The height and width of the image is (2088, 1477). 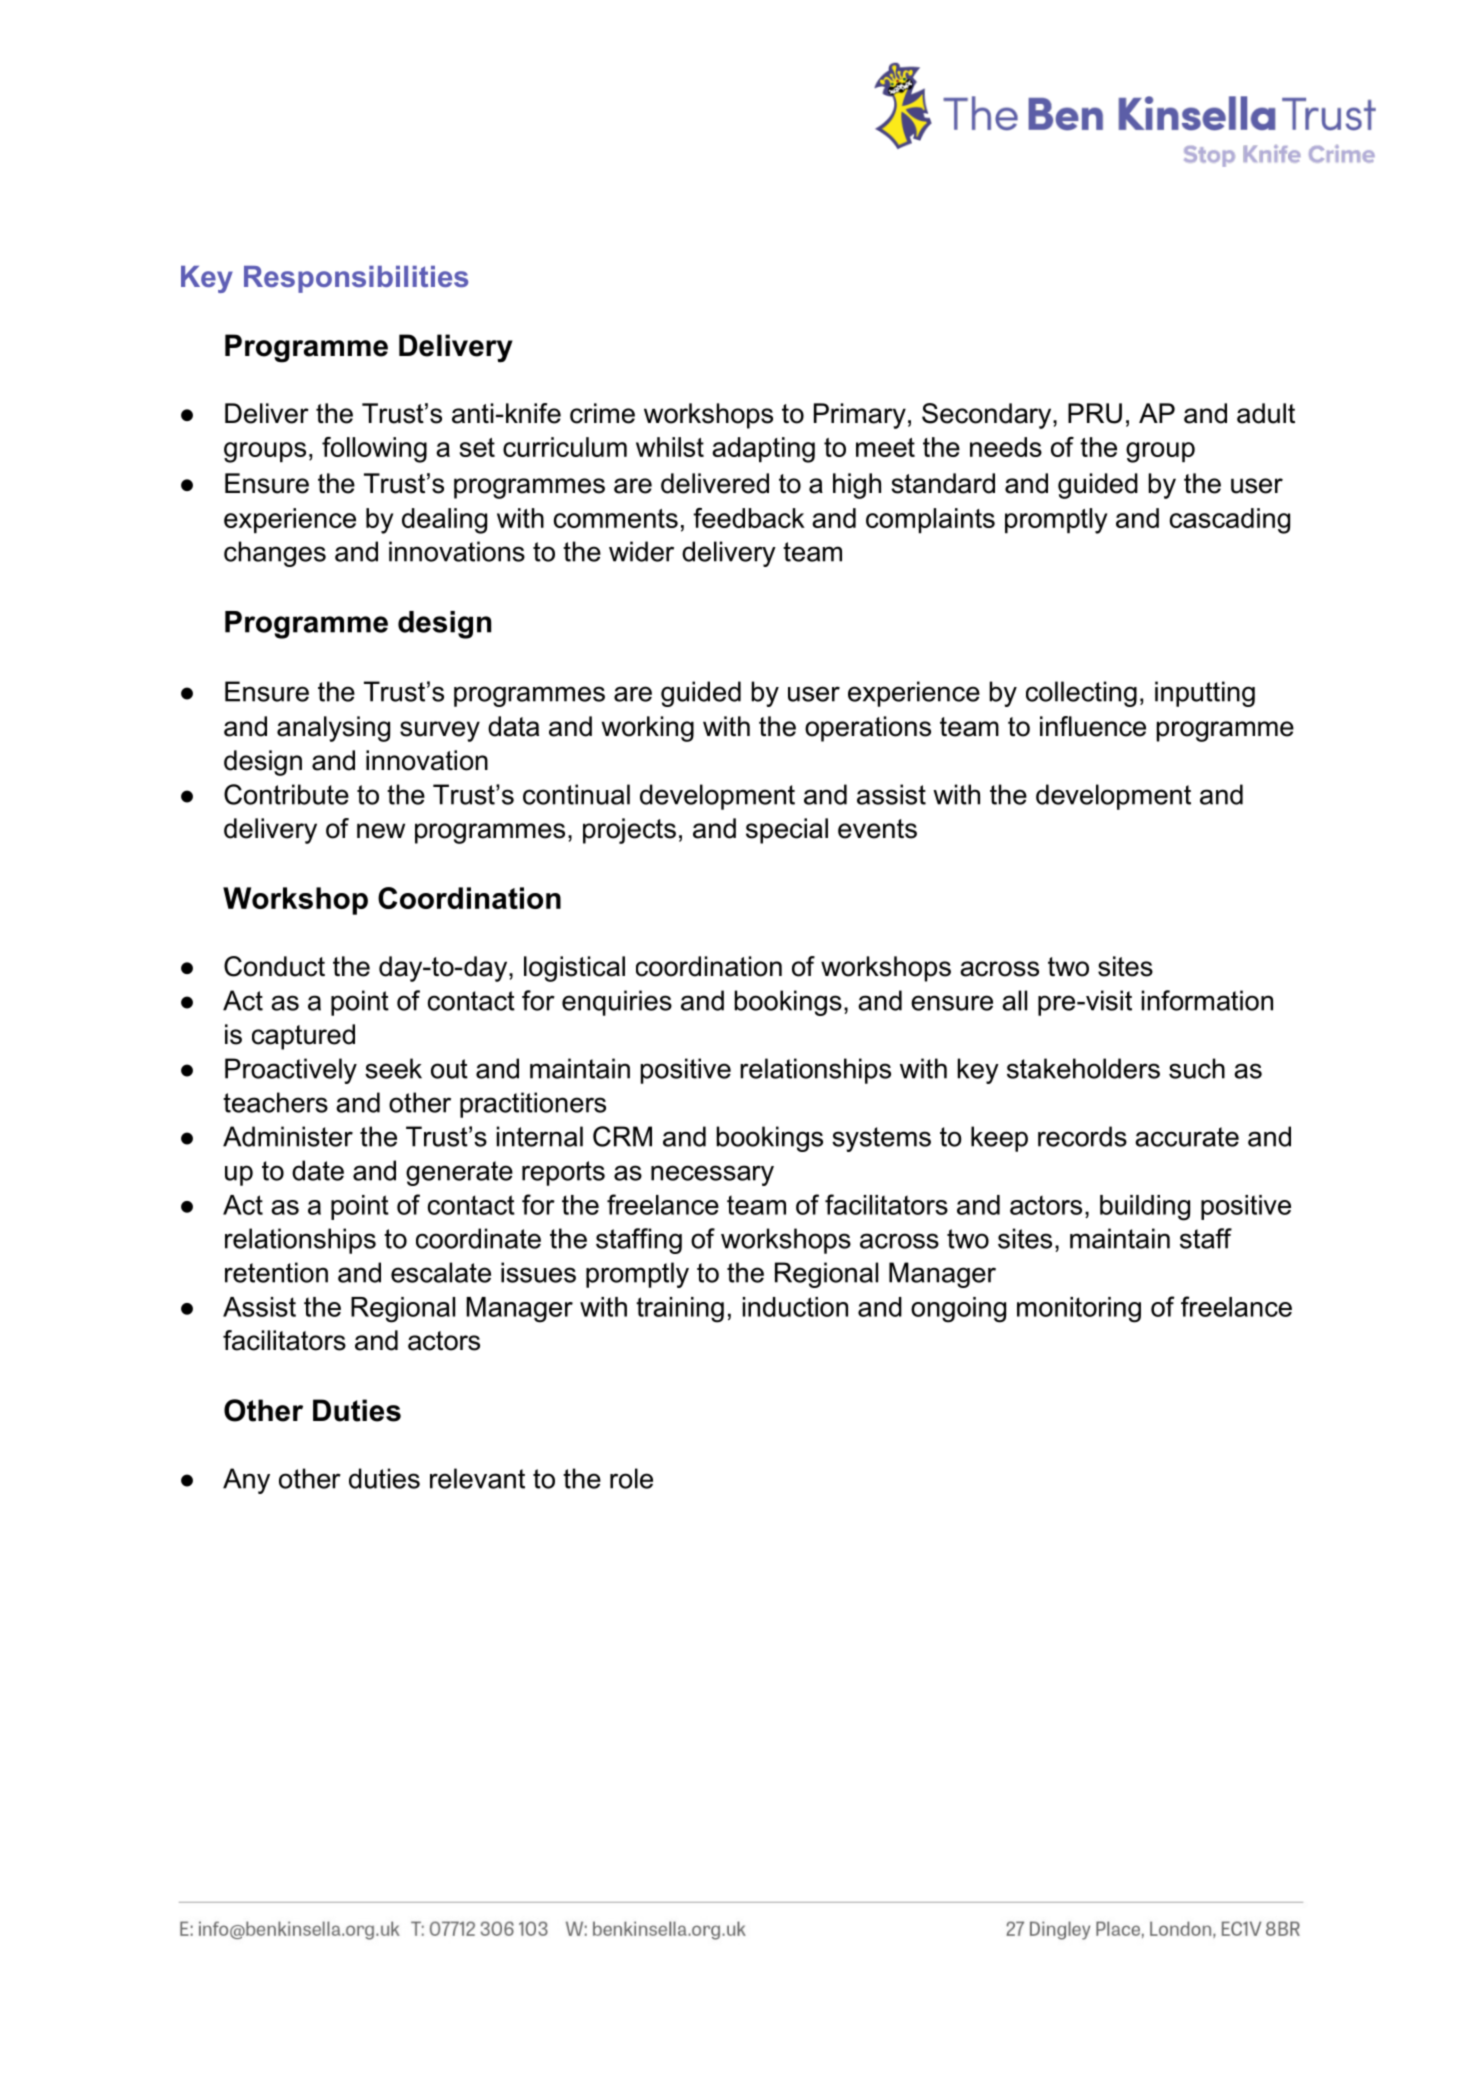 What do you see at coordinates (631, 1478) in the image?
I see `role` at bounding box center [631, 1478].
